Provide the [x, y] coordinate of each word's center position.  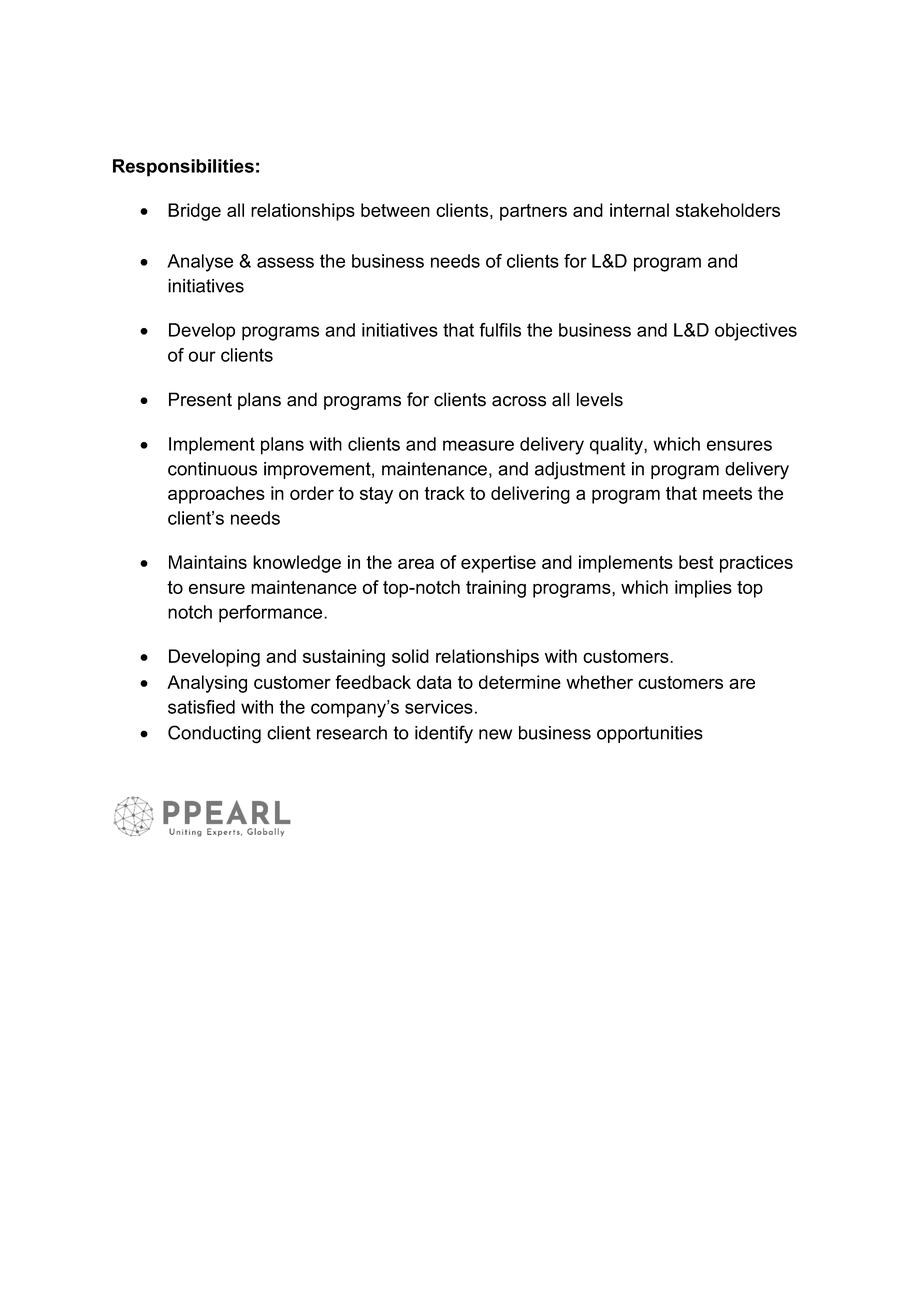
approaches [216, 495]
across [519, 401]
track [444, 493]
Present [200, 399]
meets [727, 493]
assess [285, 262]
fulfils [500, 330]
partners [533, 212]
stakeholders [728, 210]
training [496, 589]
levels [600, 399]
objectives [756, 332]
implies [703, 589]
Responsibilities [183, 168]
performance [272, 614]
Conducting [214, 734]
